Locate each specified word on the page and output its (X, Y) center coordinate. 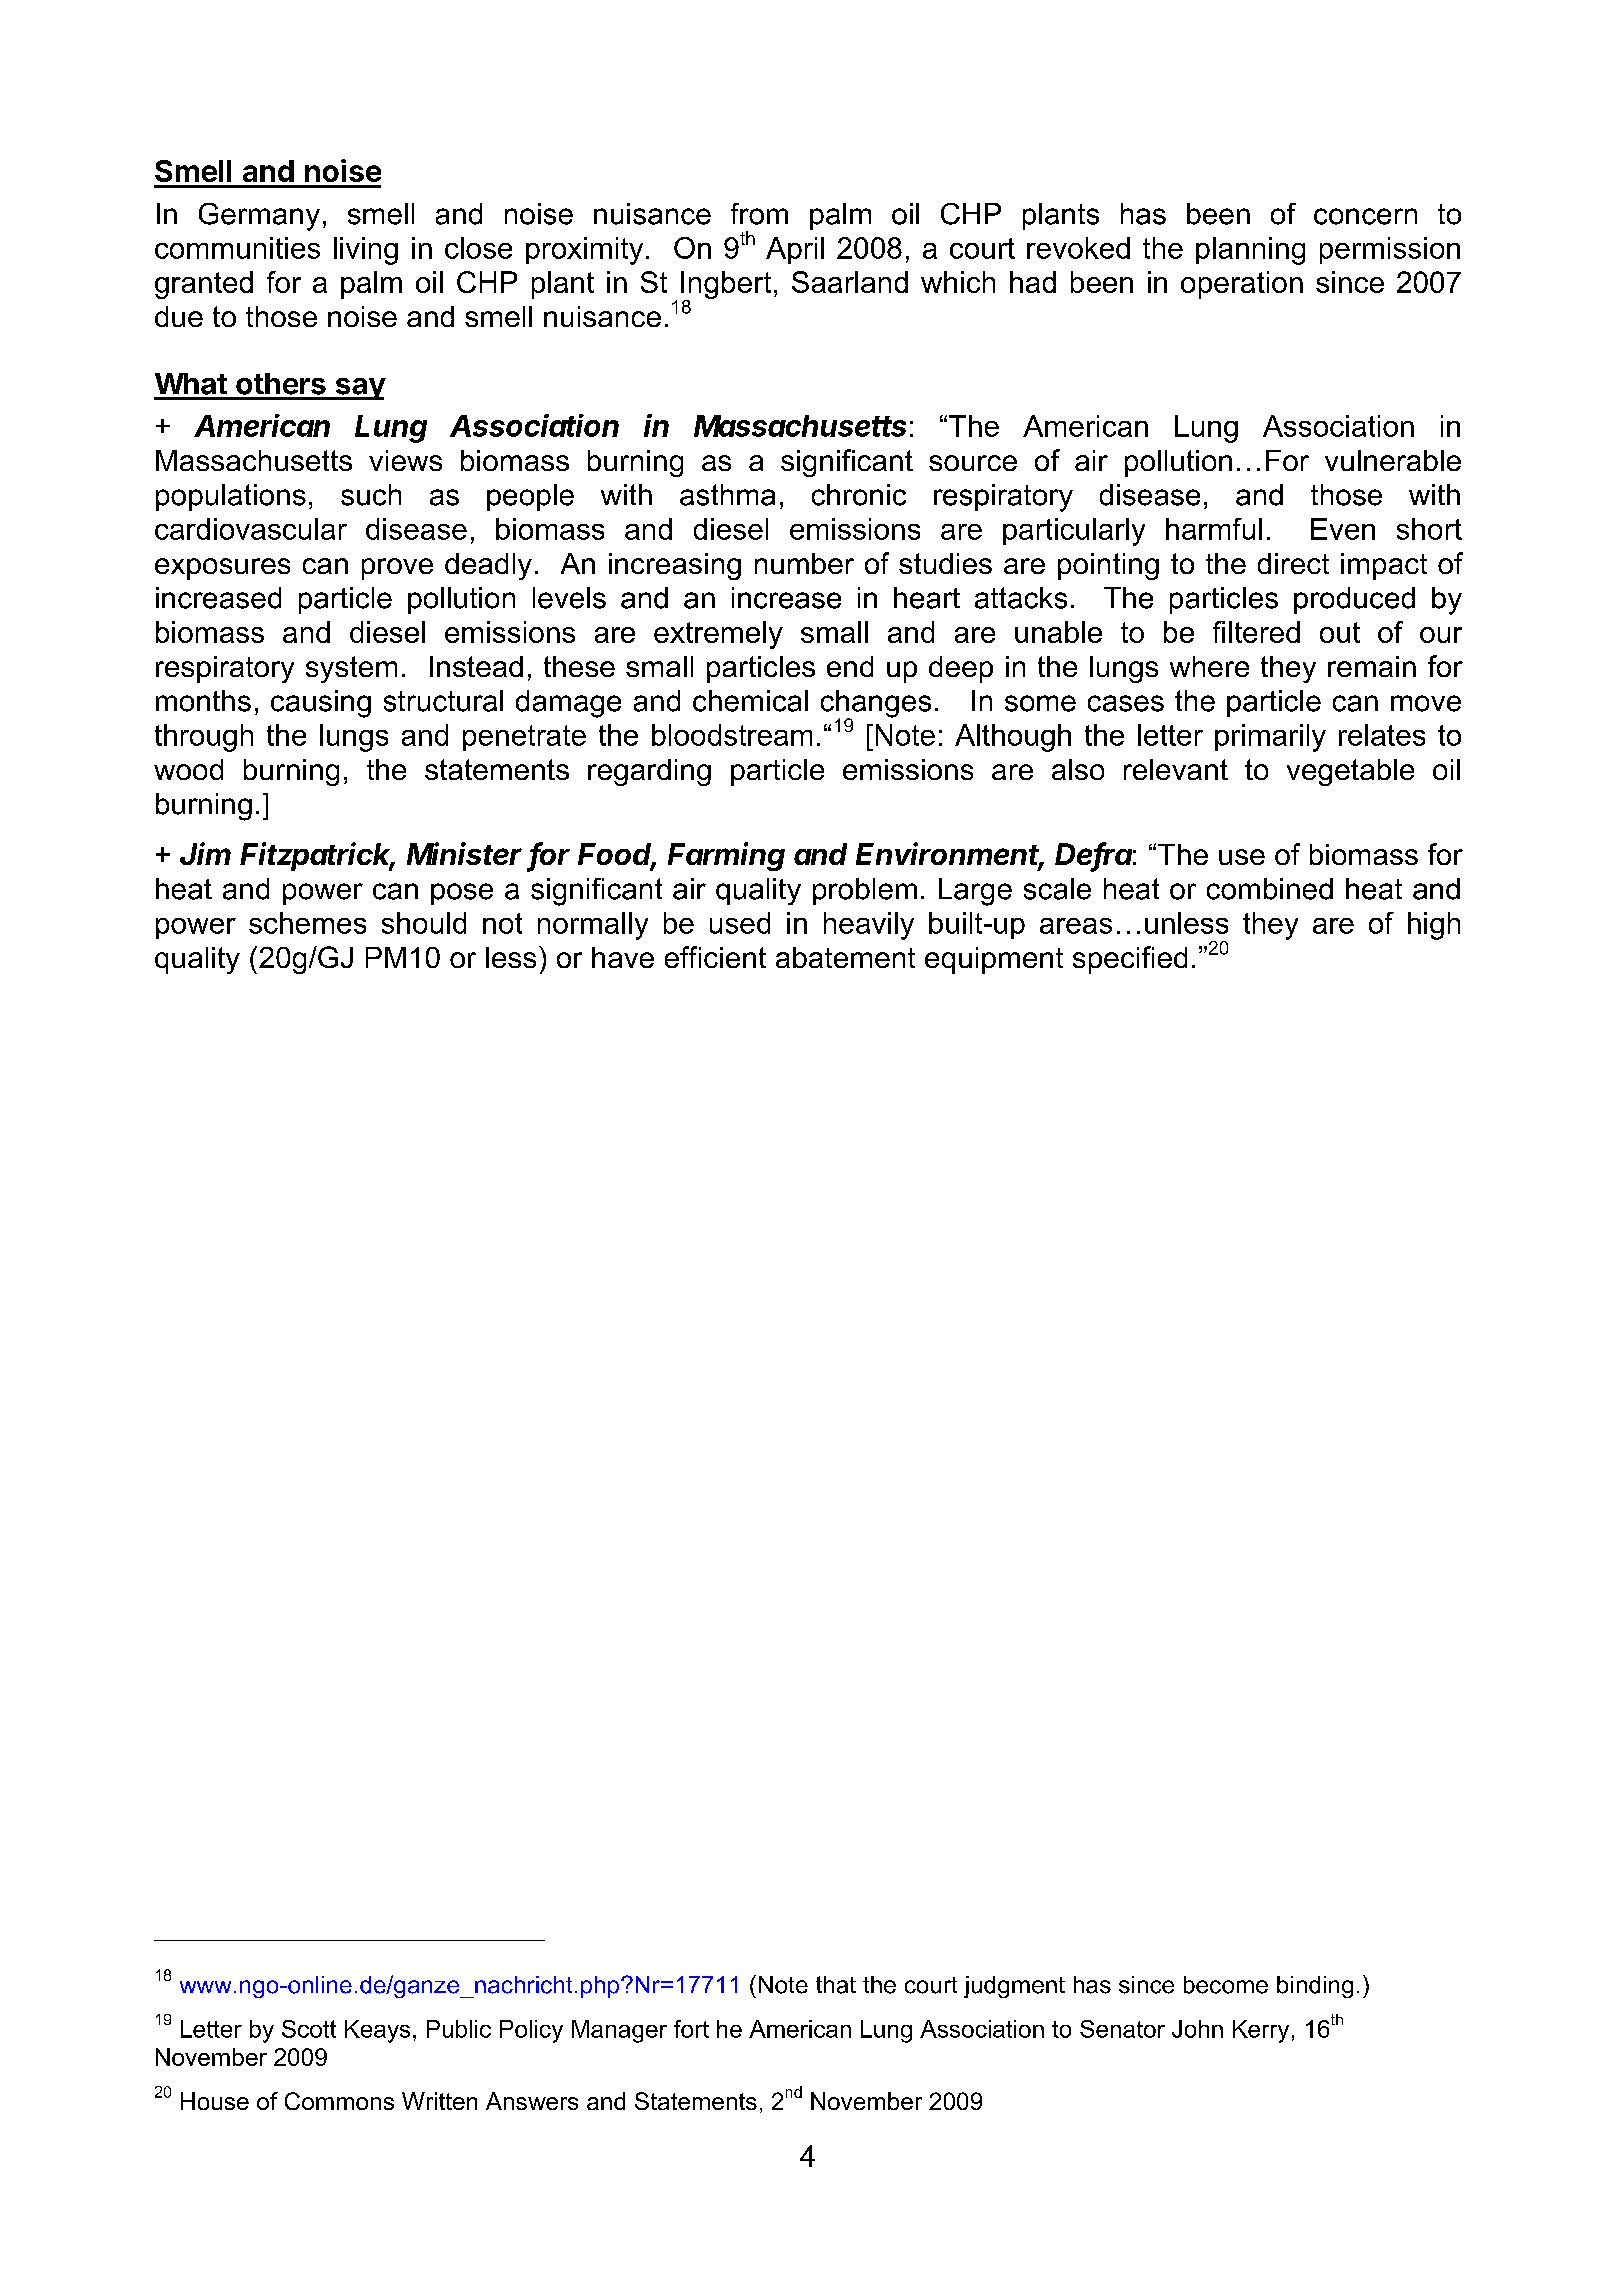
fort (691, 2029)
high (1434, 926)
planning (1250, 251)
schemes (307, 923)
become (1226, 1985)
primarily (1270, 738)
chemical (750, 701)
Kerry (1261, 2031)
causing (321, 704)
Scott (309, 2029)
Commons (339, 2101)
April (795, 250)
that (836, 1985)
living (366, 251)
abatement (845, 957)
